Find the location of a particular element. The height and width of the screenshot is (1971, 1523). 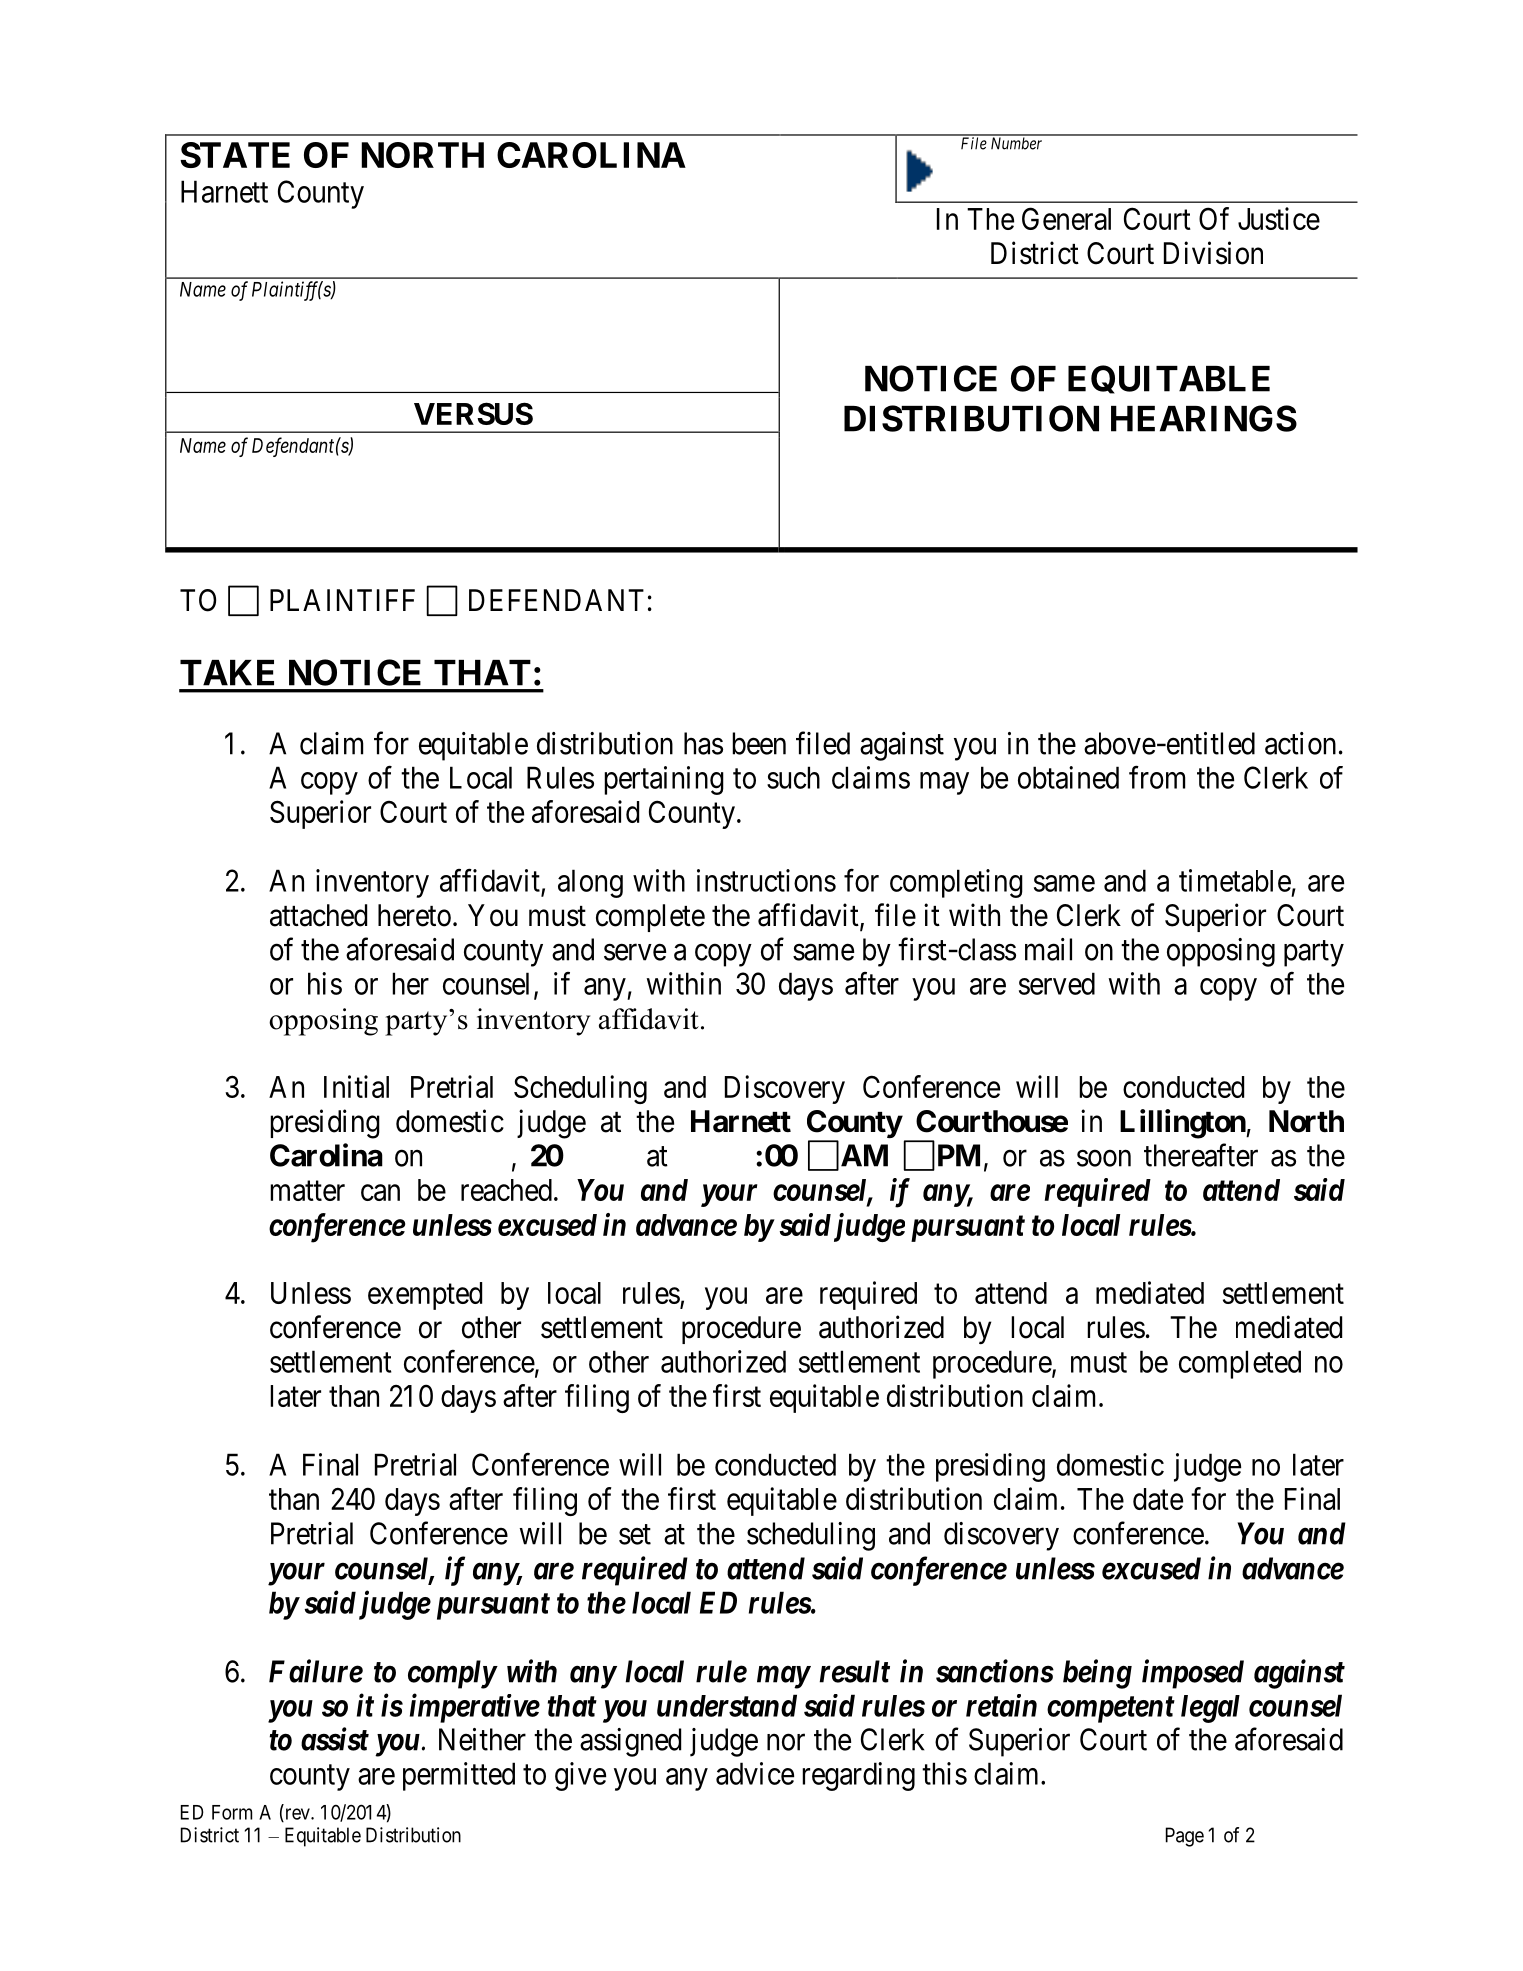

STATE is located at coordinates (235, 155).
